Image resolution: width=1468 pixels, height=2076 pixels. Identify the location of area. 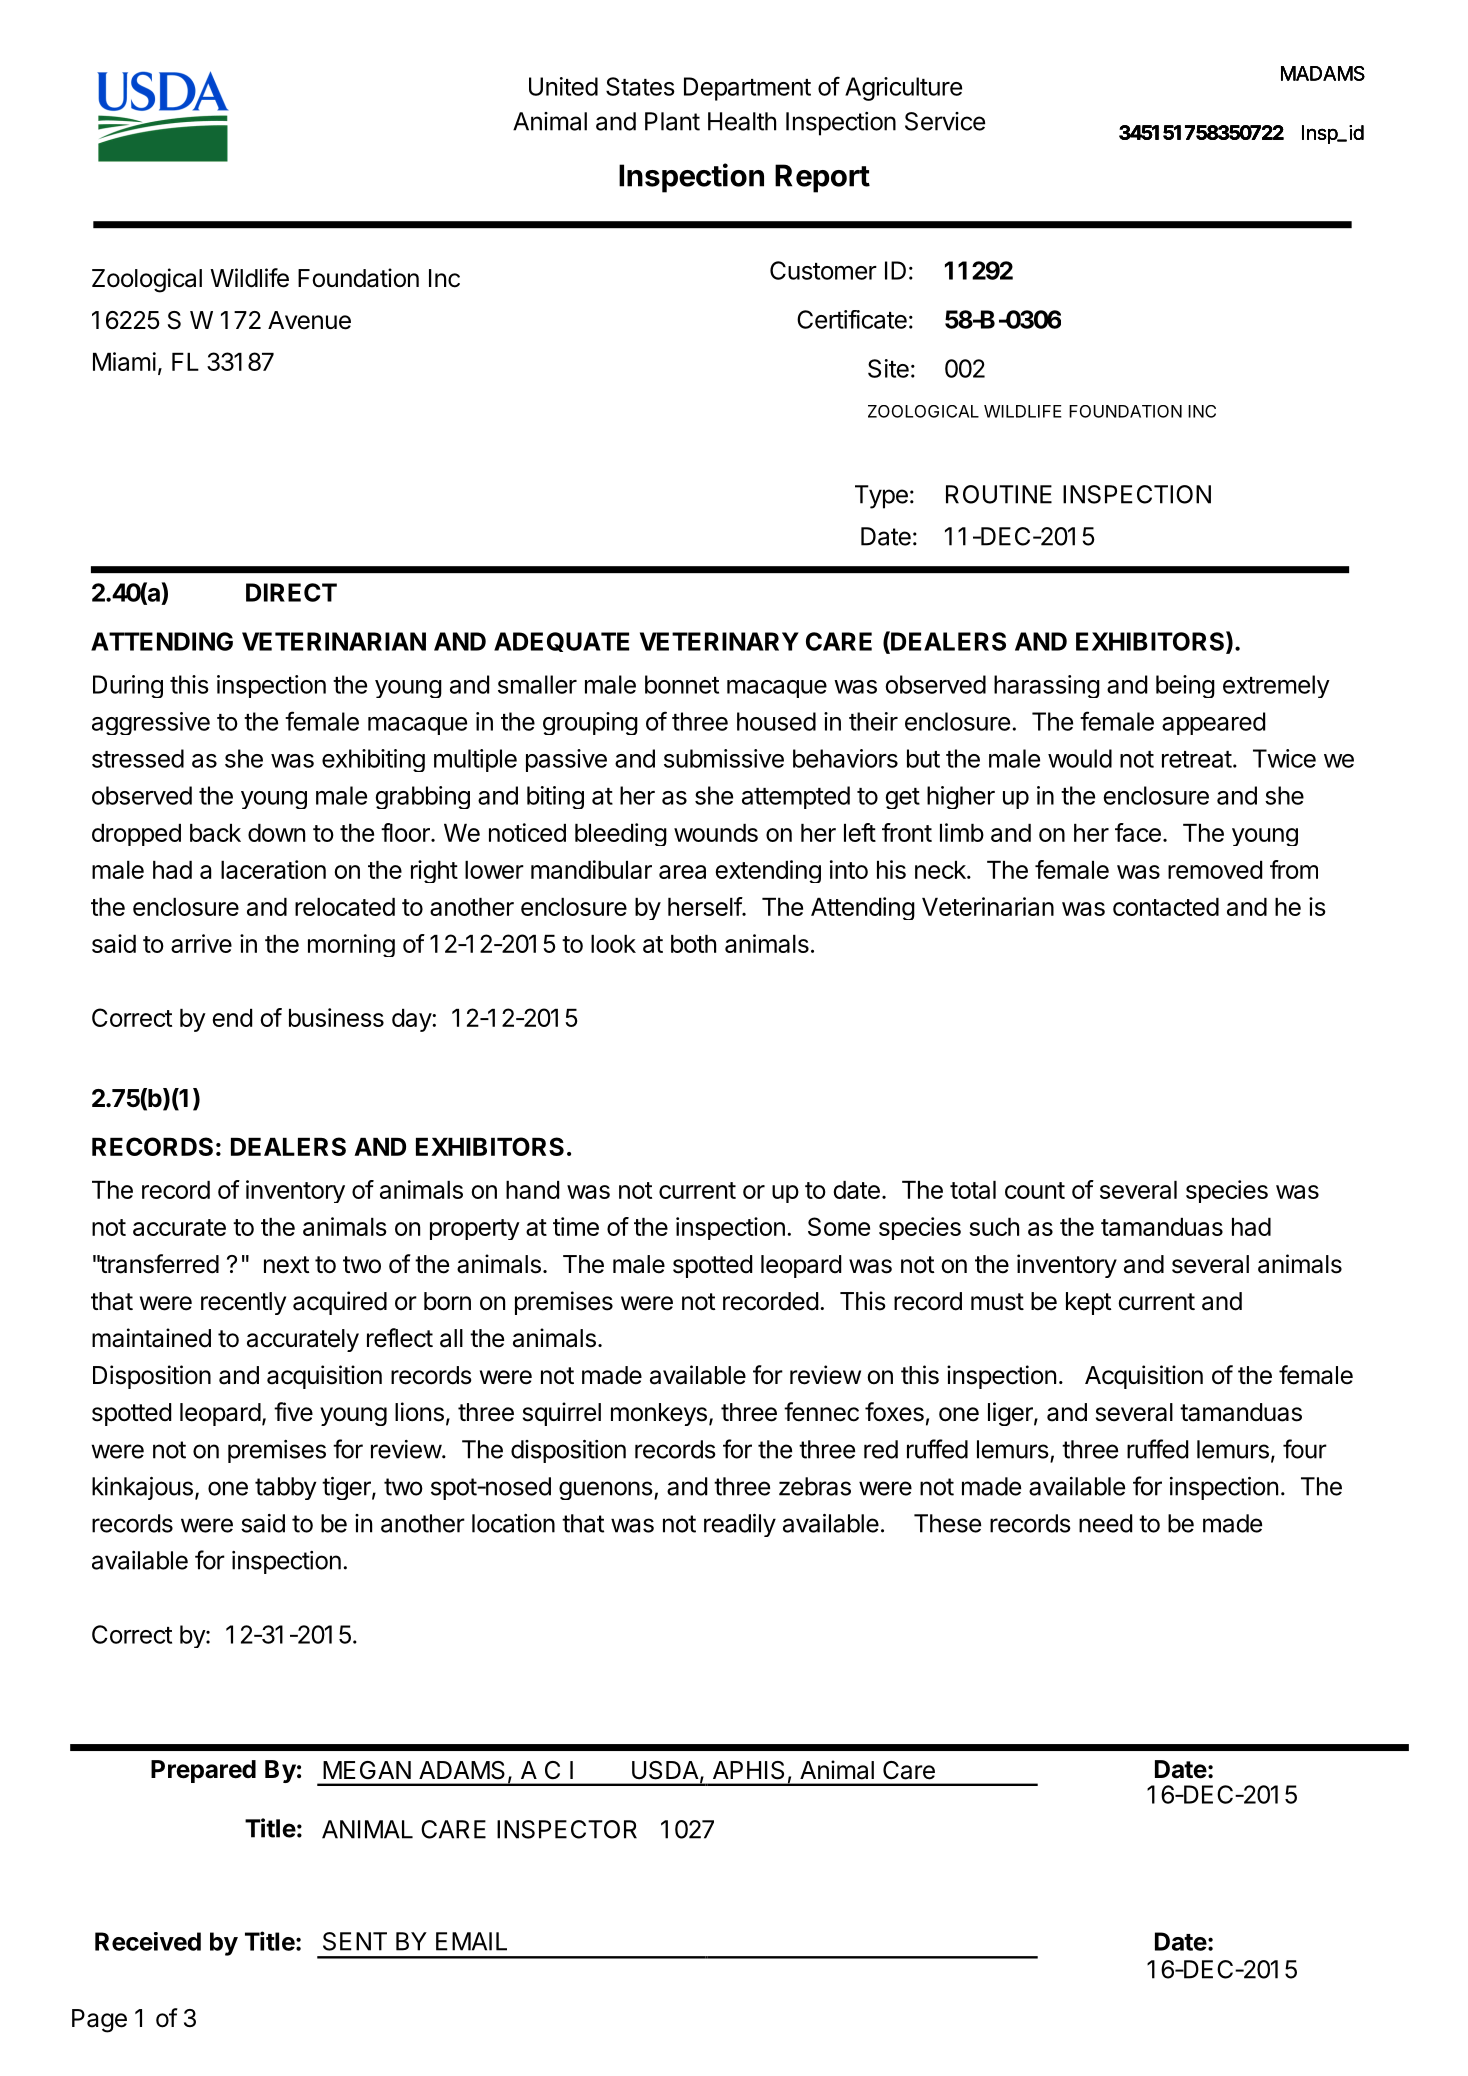
(682, 872).
